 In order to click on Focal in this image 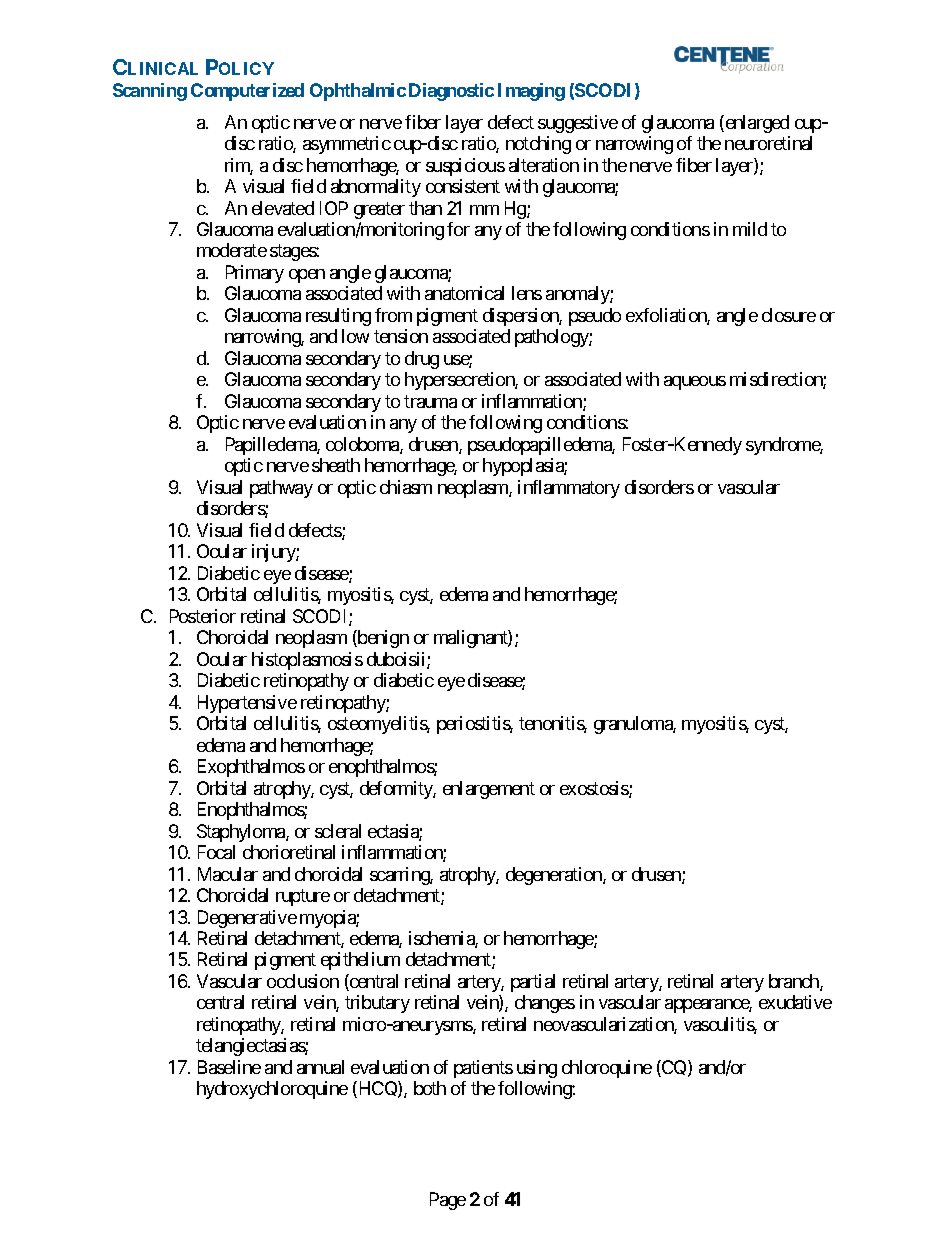, I will do `click(216, 852)`.
